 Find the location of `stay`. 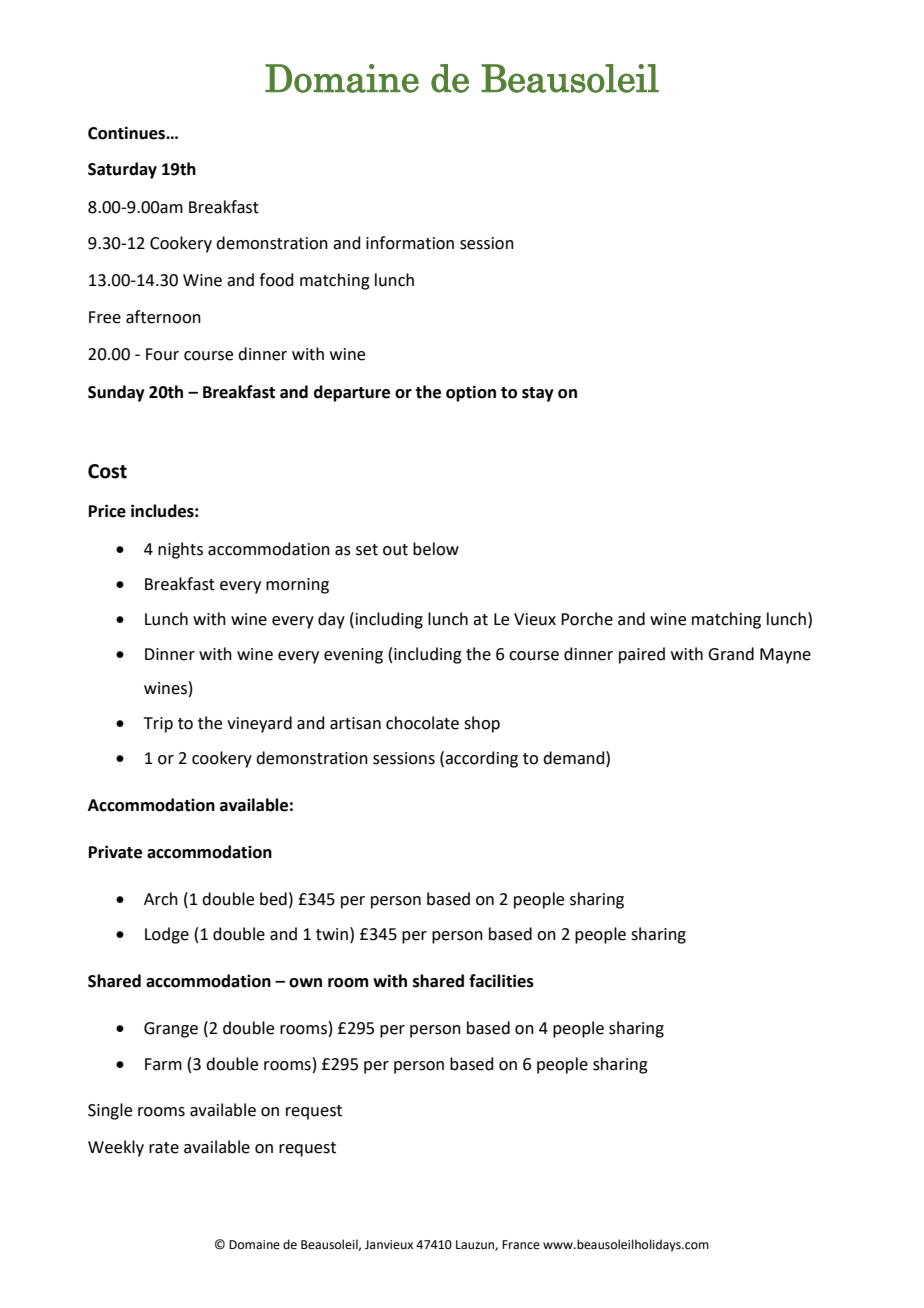

stay is located at coordinates (538, 394).
